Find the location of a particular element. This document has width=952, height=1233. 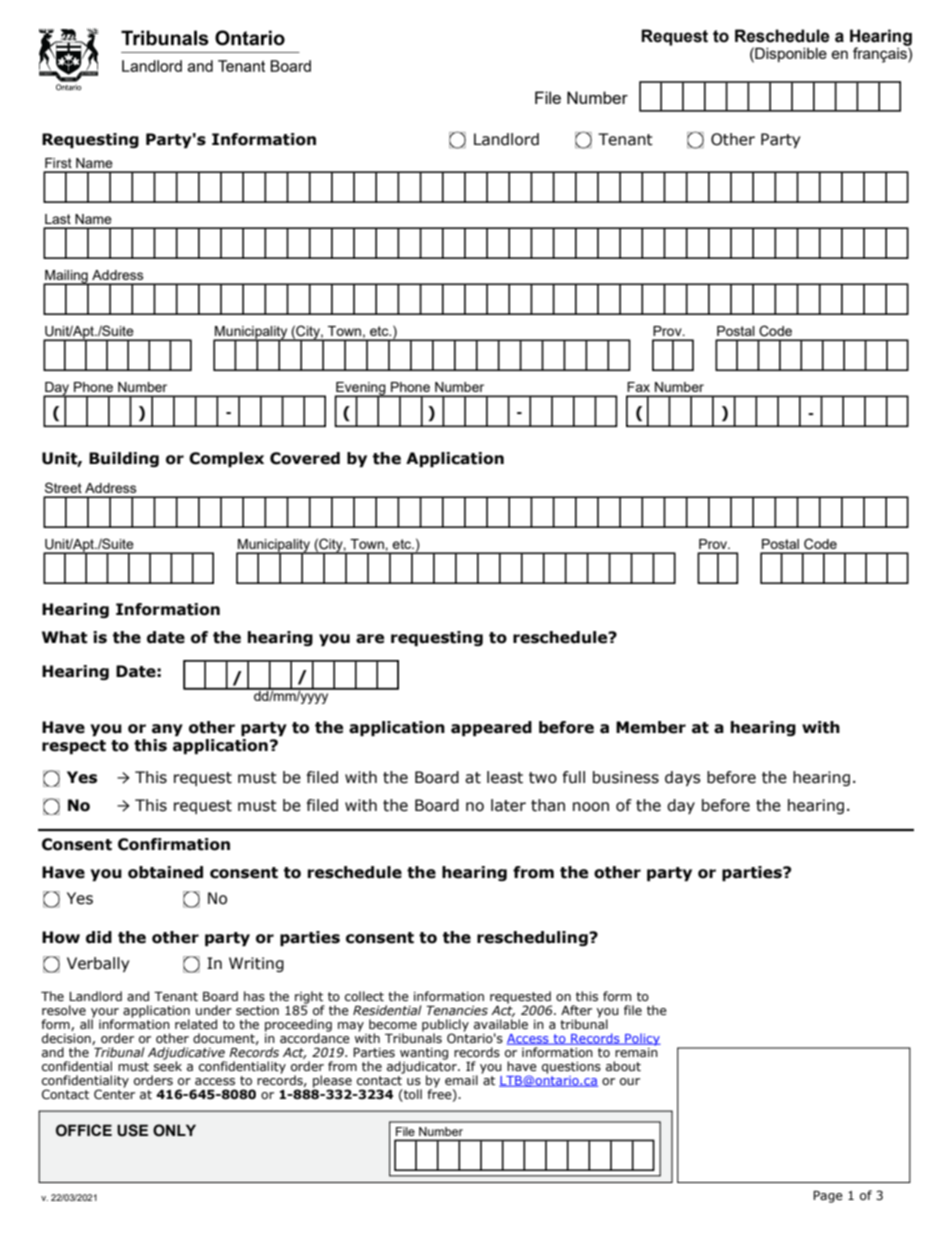

Member is located at coordinates (651, 727).
